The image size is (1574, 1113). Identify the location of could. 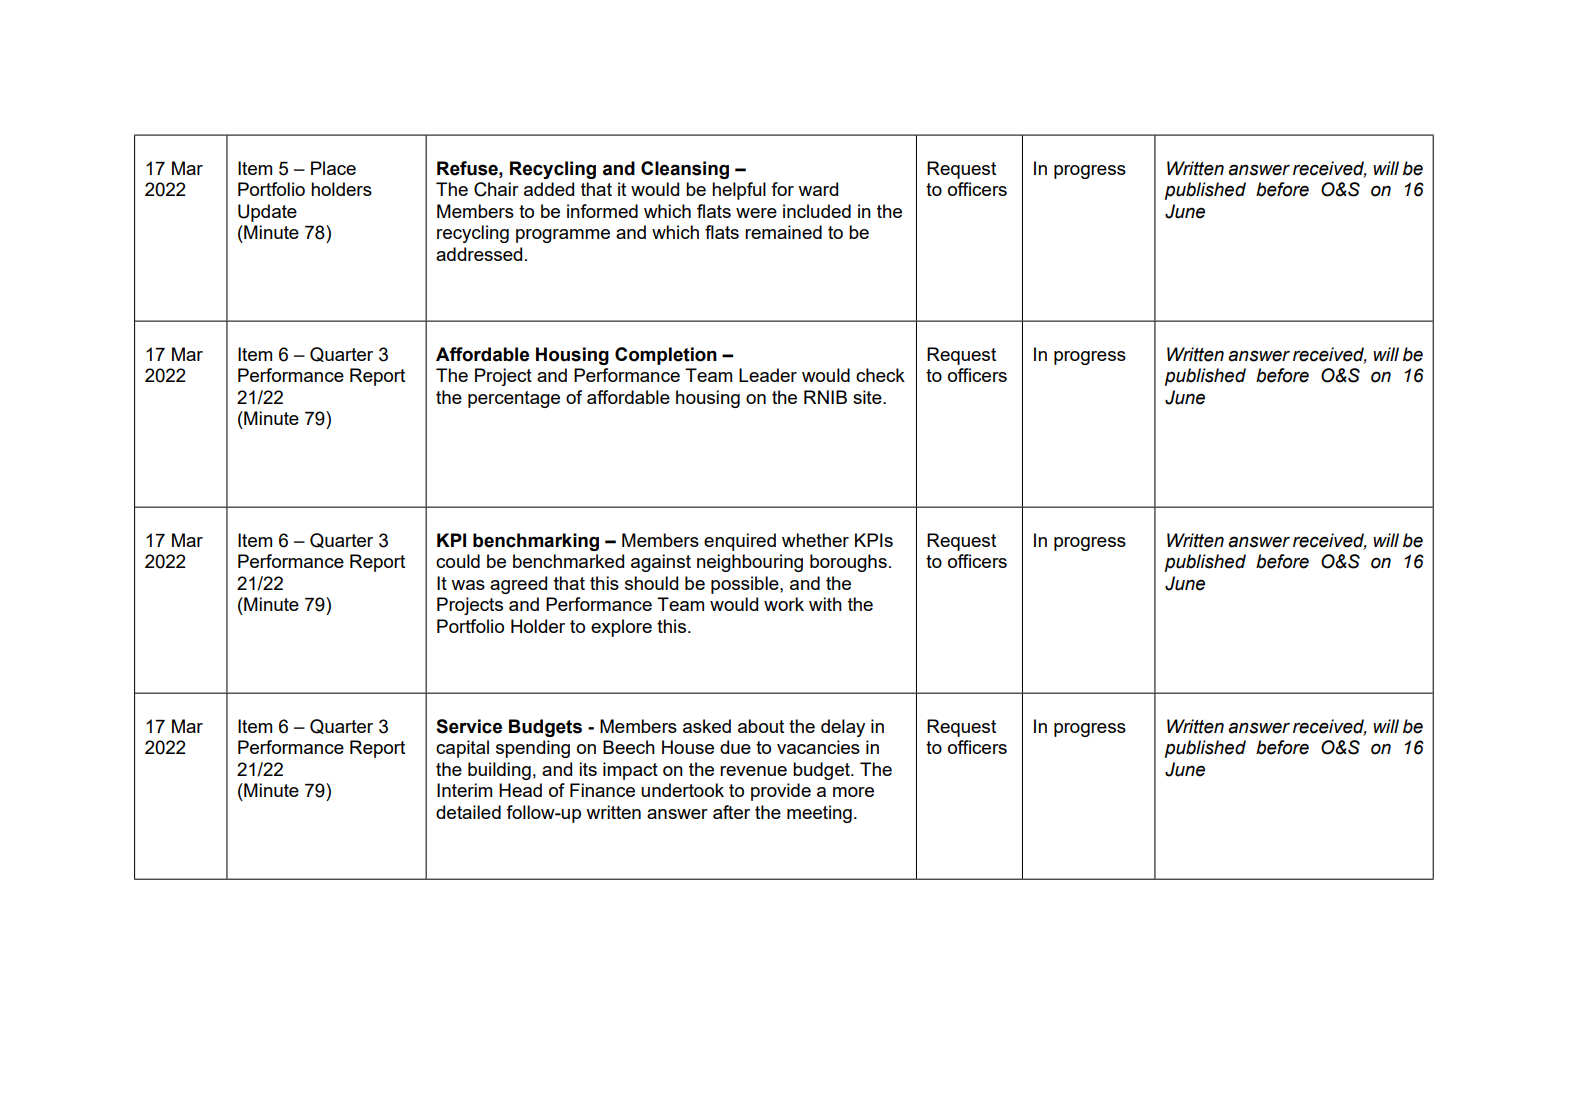
(458, 561).
